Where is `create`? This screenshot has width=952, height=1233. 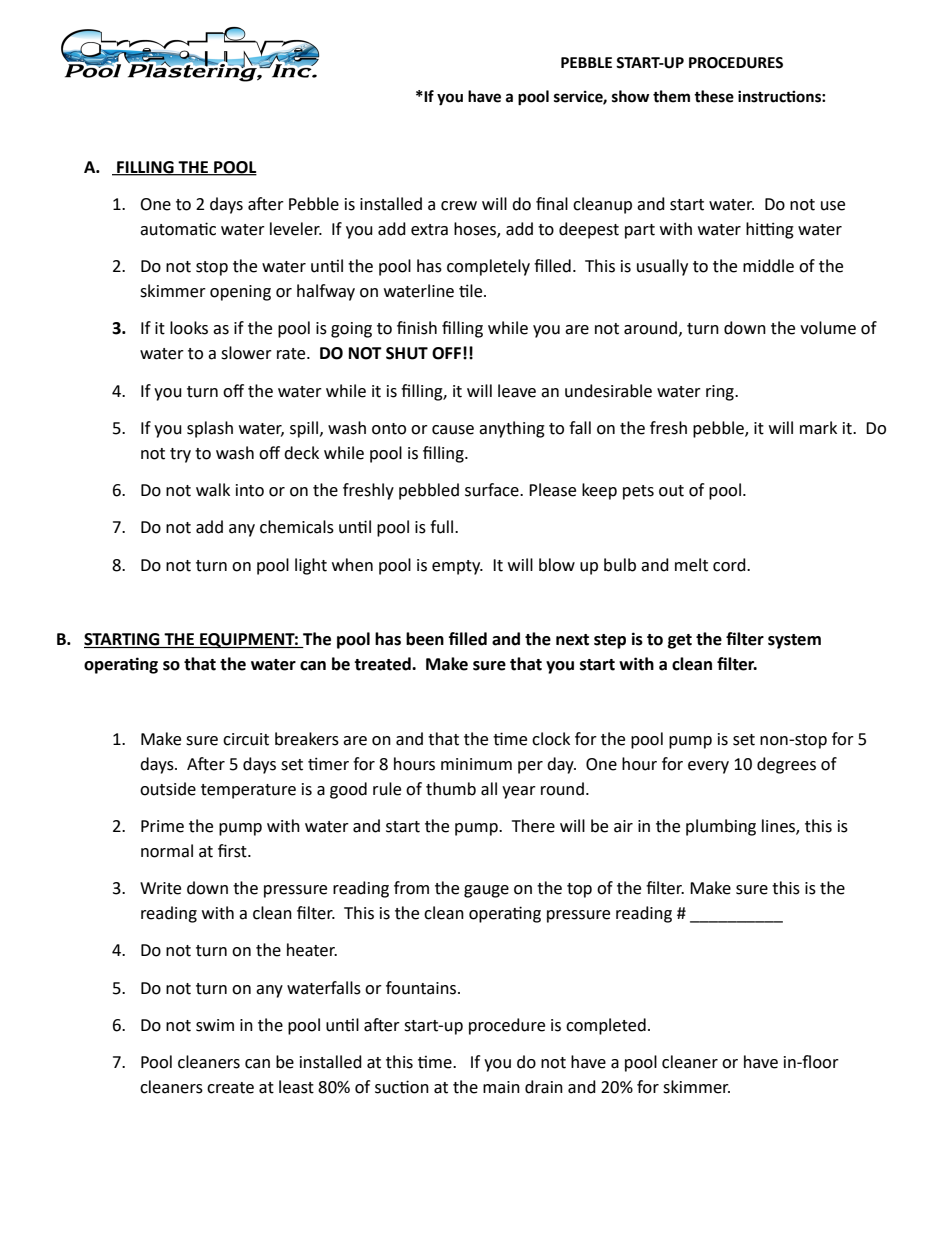 create is located at coordinates (230, 1088).
